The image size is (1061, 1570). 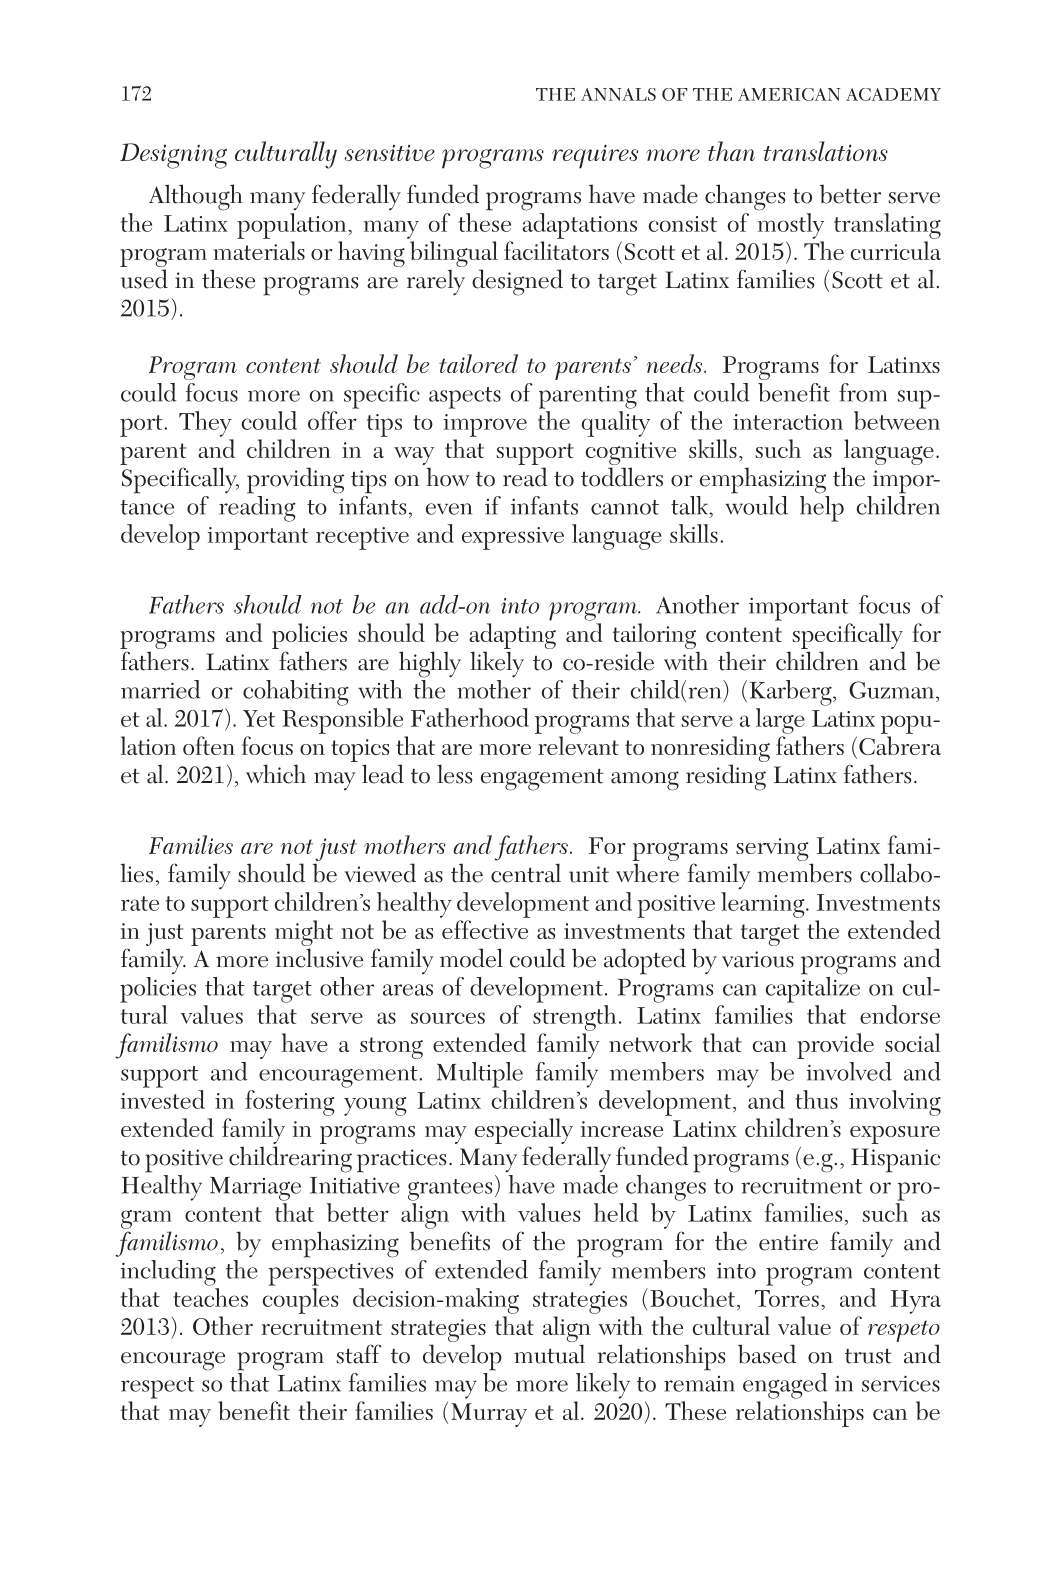 I want to click on respect, so click(x=157, y=1388).
